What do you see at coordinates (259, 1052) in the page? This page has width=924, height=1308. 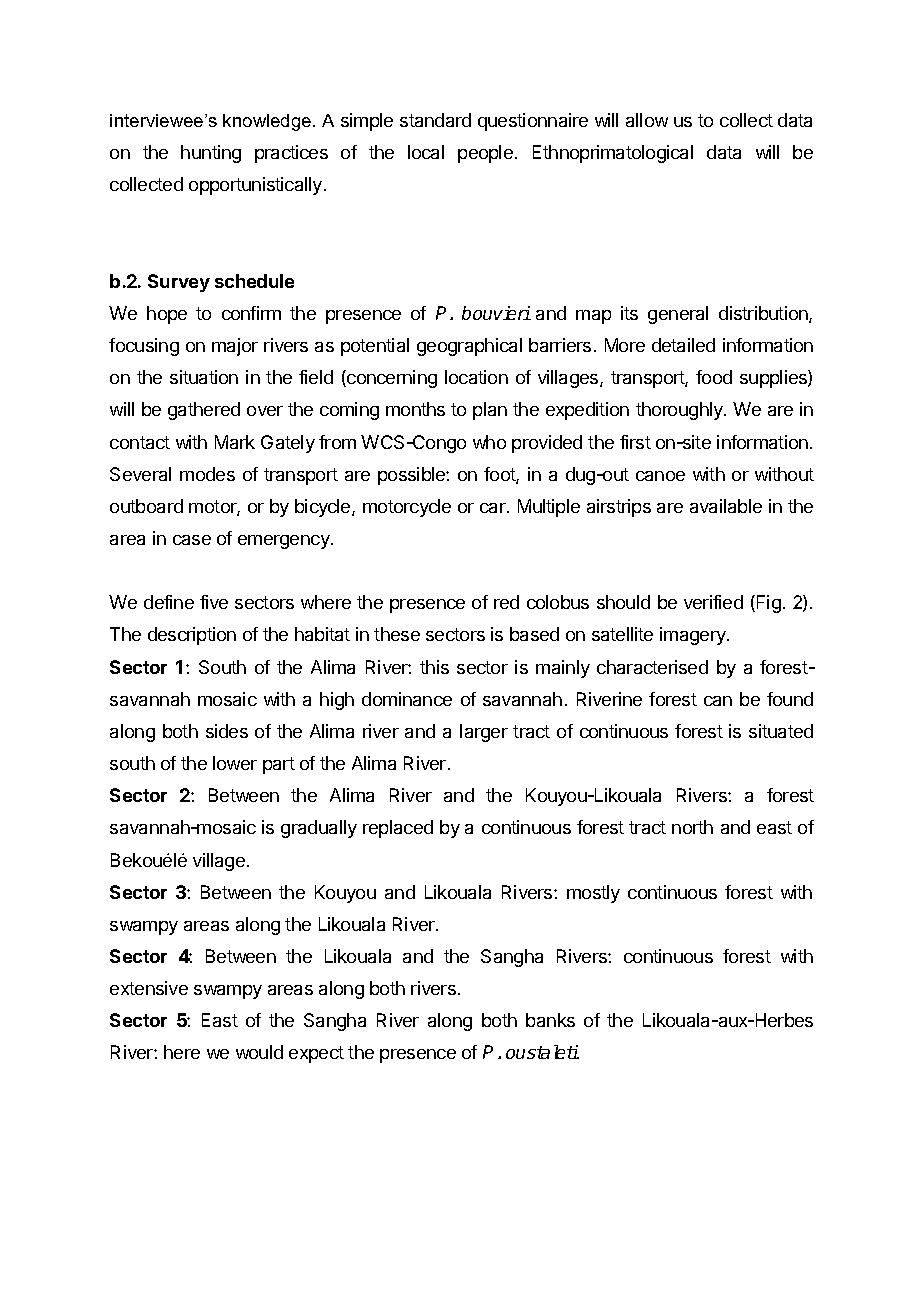 I see `would` at bounding box center [259, 1052].
